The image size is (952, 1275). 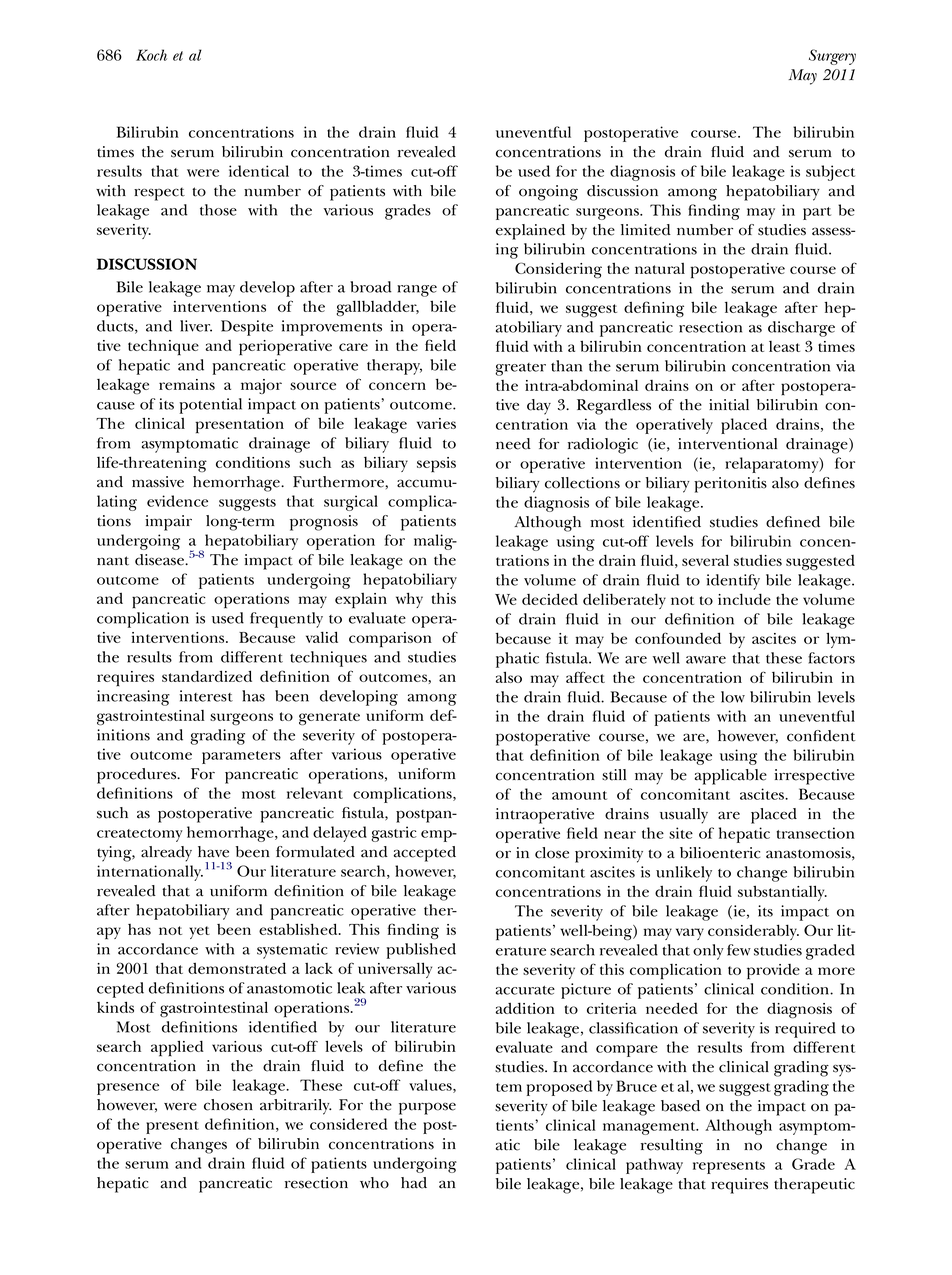 I want to click on chosen, so click(x=228, y=1105).
